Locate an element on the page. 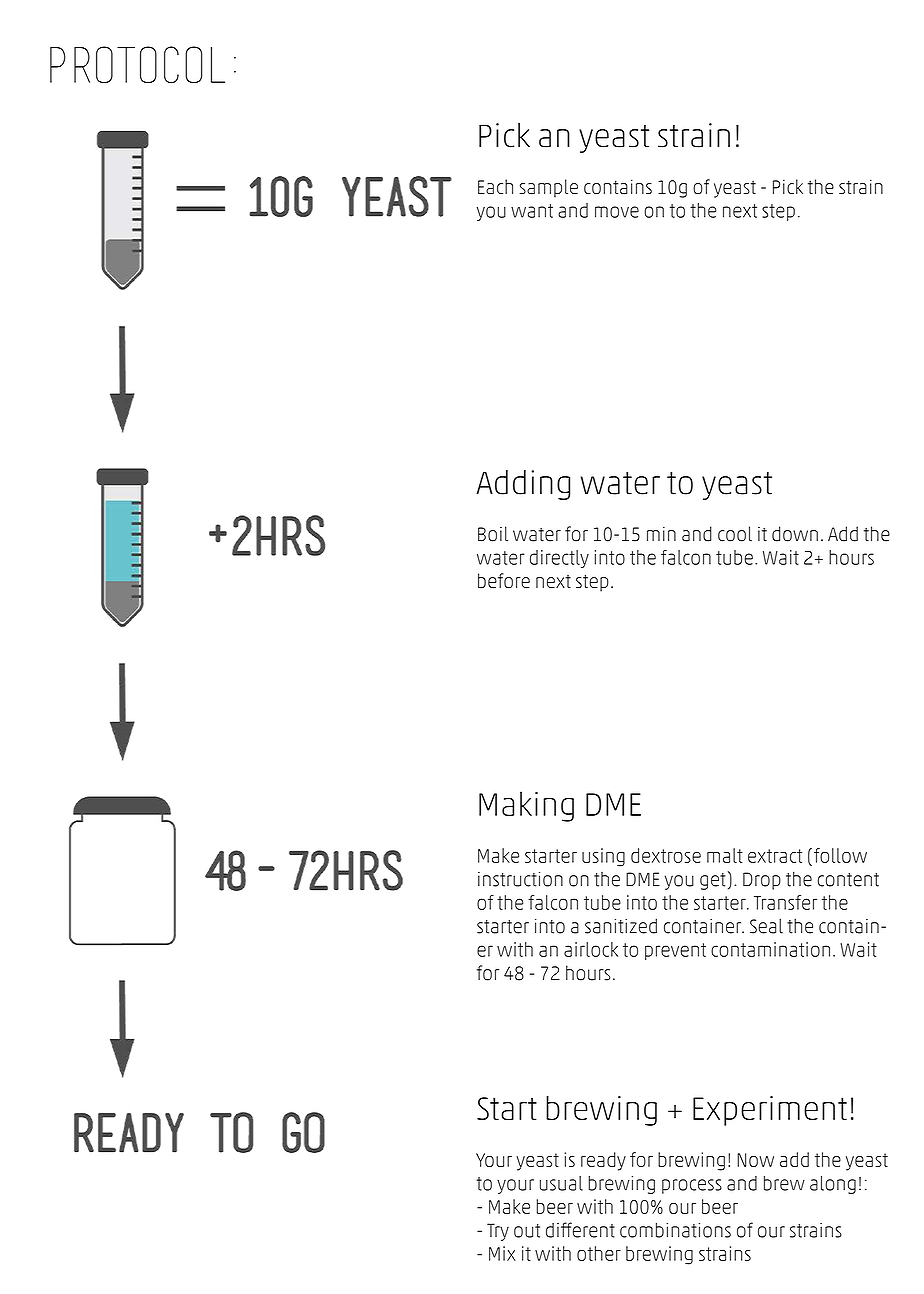  move is located at coordinates (617, 212).
